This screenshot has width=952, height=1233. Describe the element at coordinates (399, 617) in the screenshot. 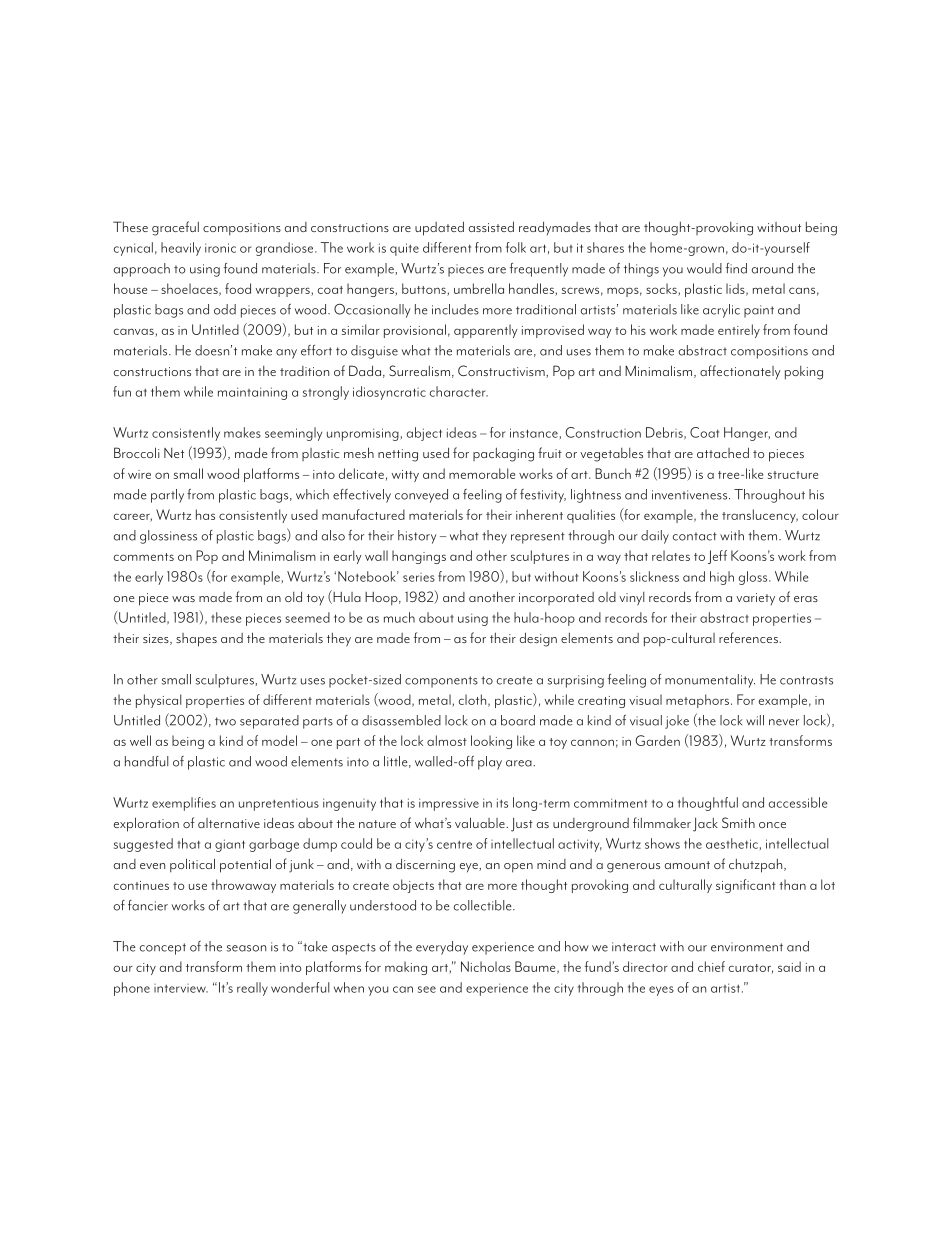

I see `much` at that location.
